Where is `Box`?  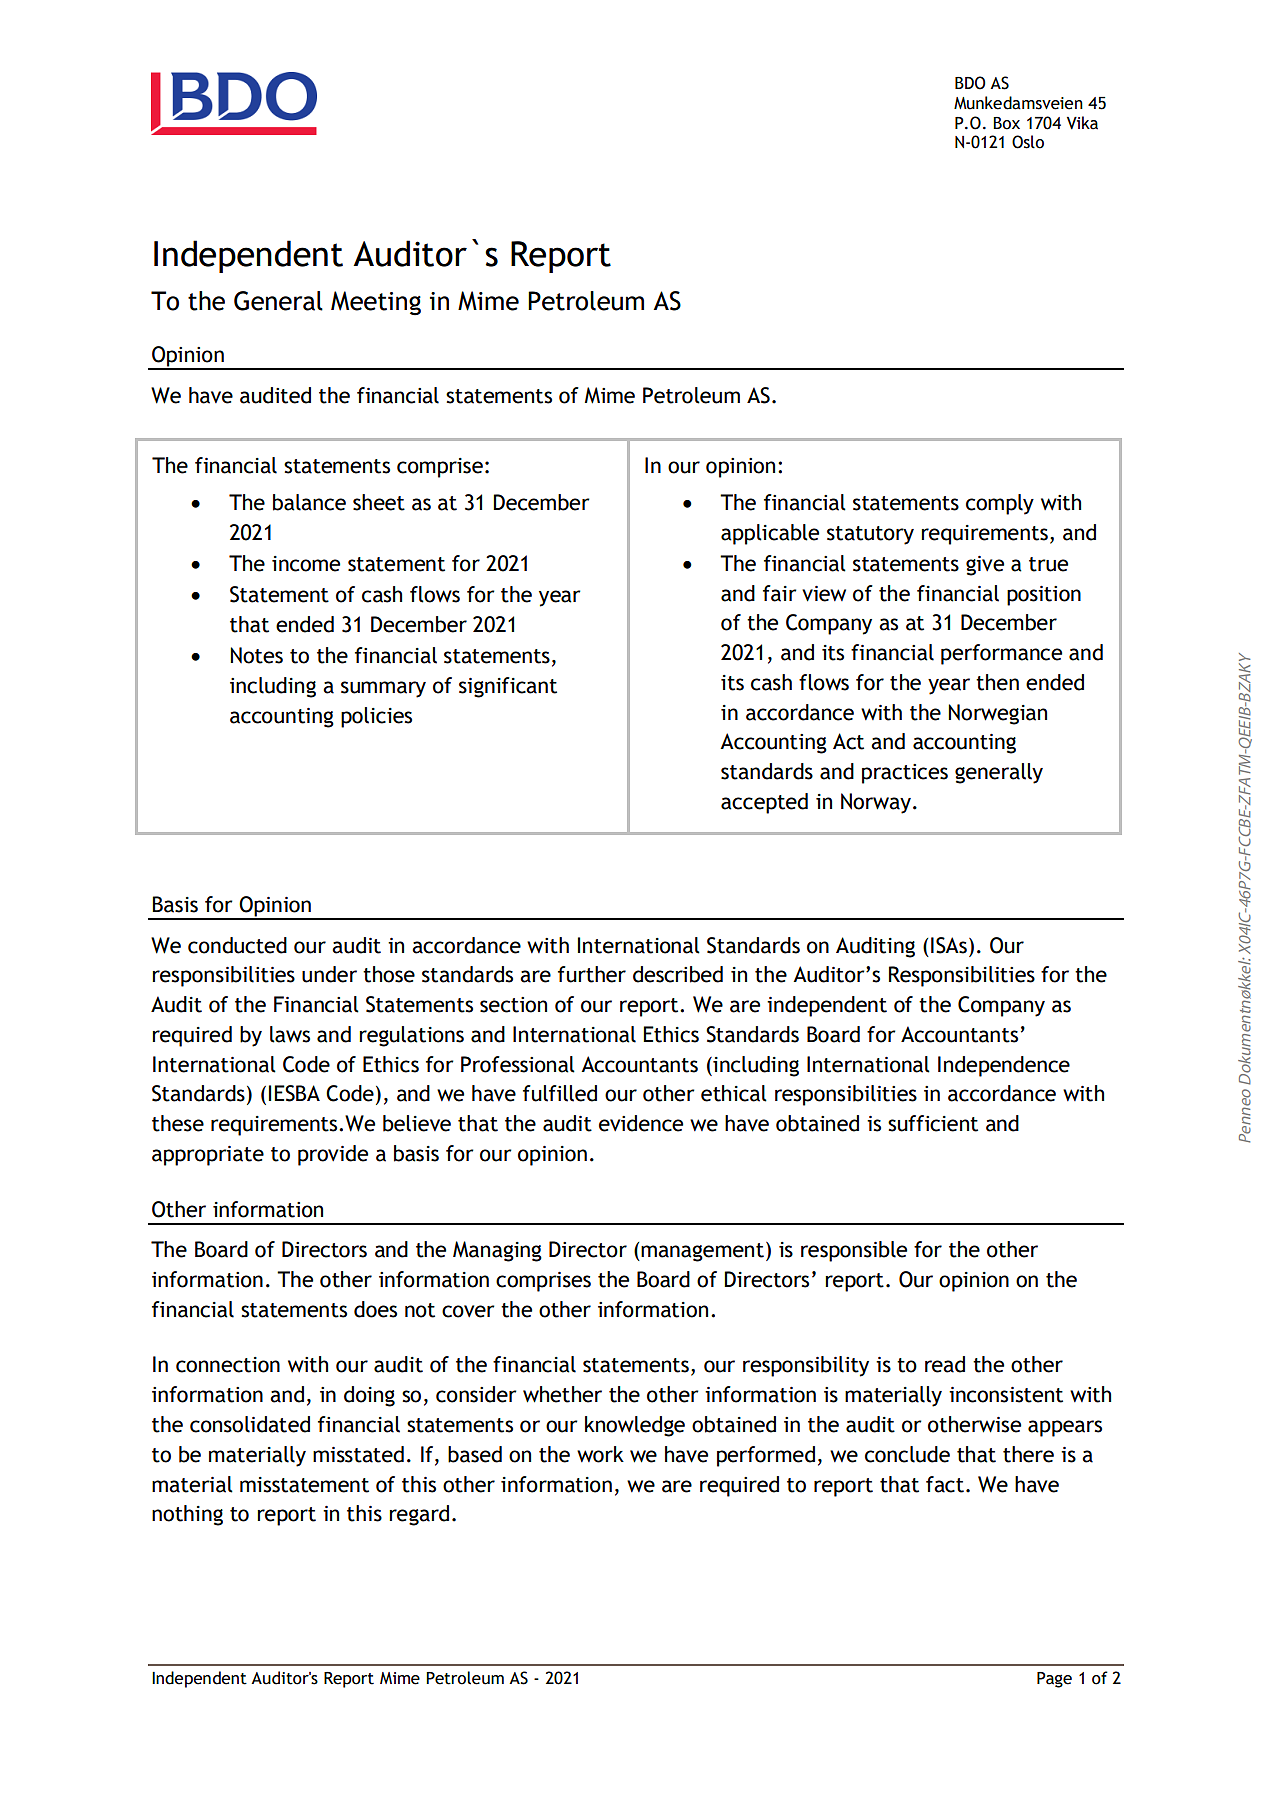
Box is located at coordinates (1006, 123).
